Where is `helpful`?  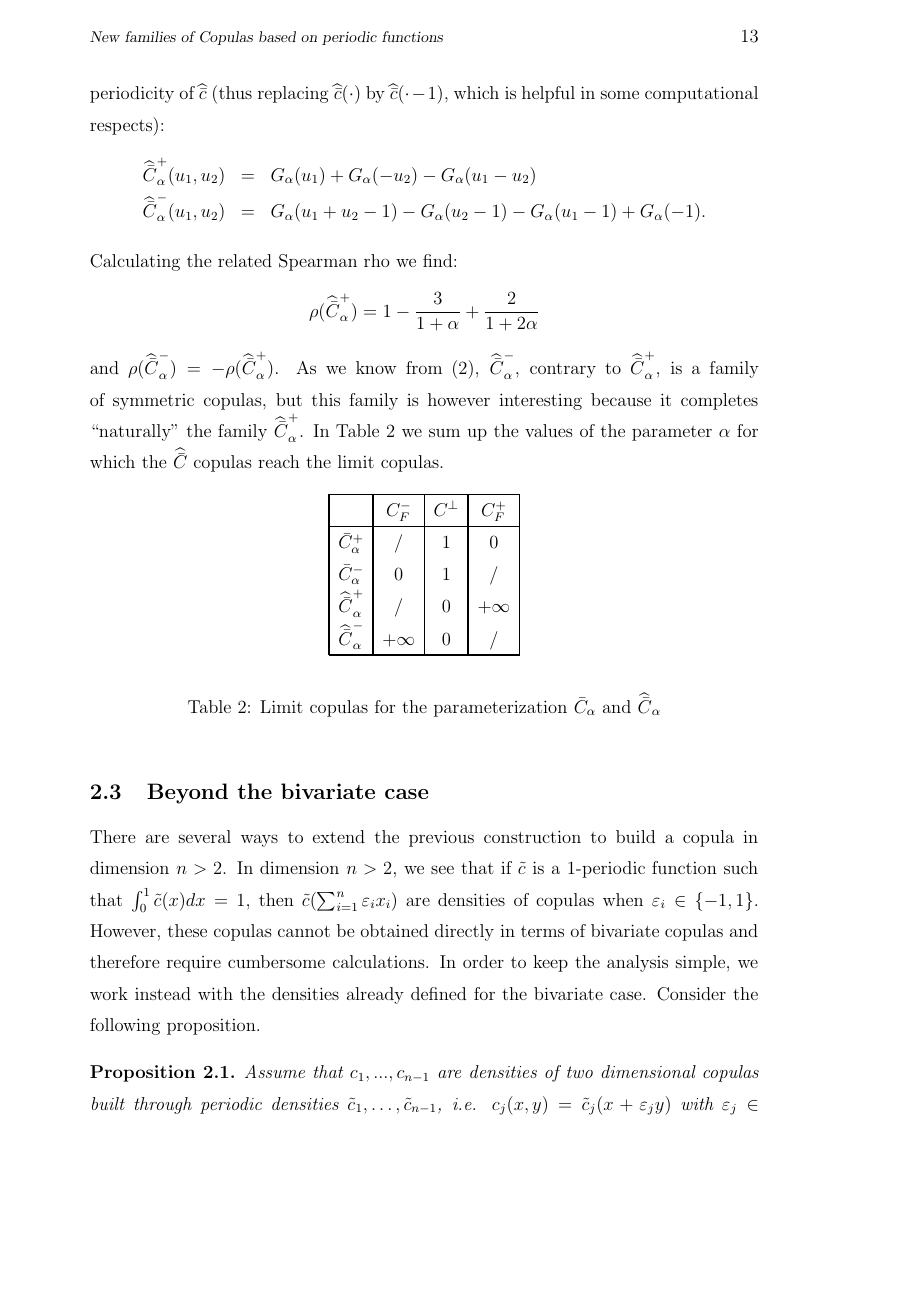 helpful is located at coordinates (548, 94).
